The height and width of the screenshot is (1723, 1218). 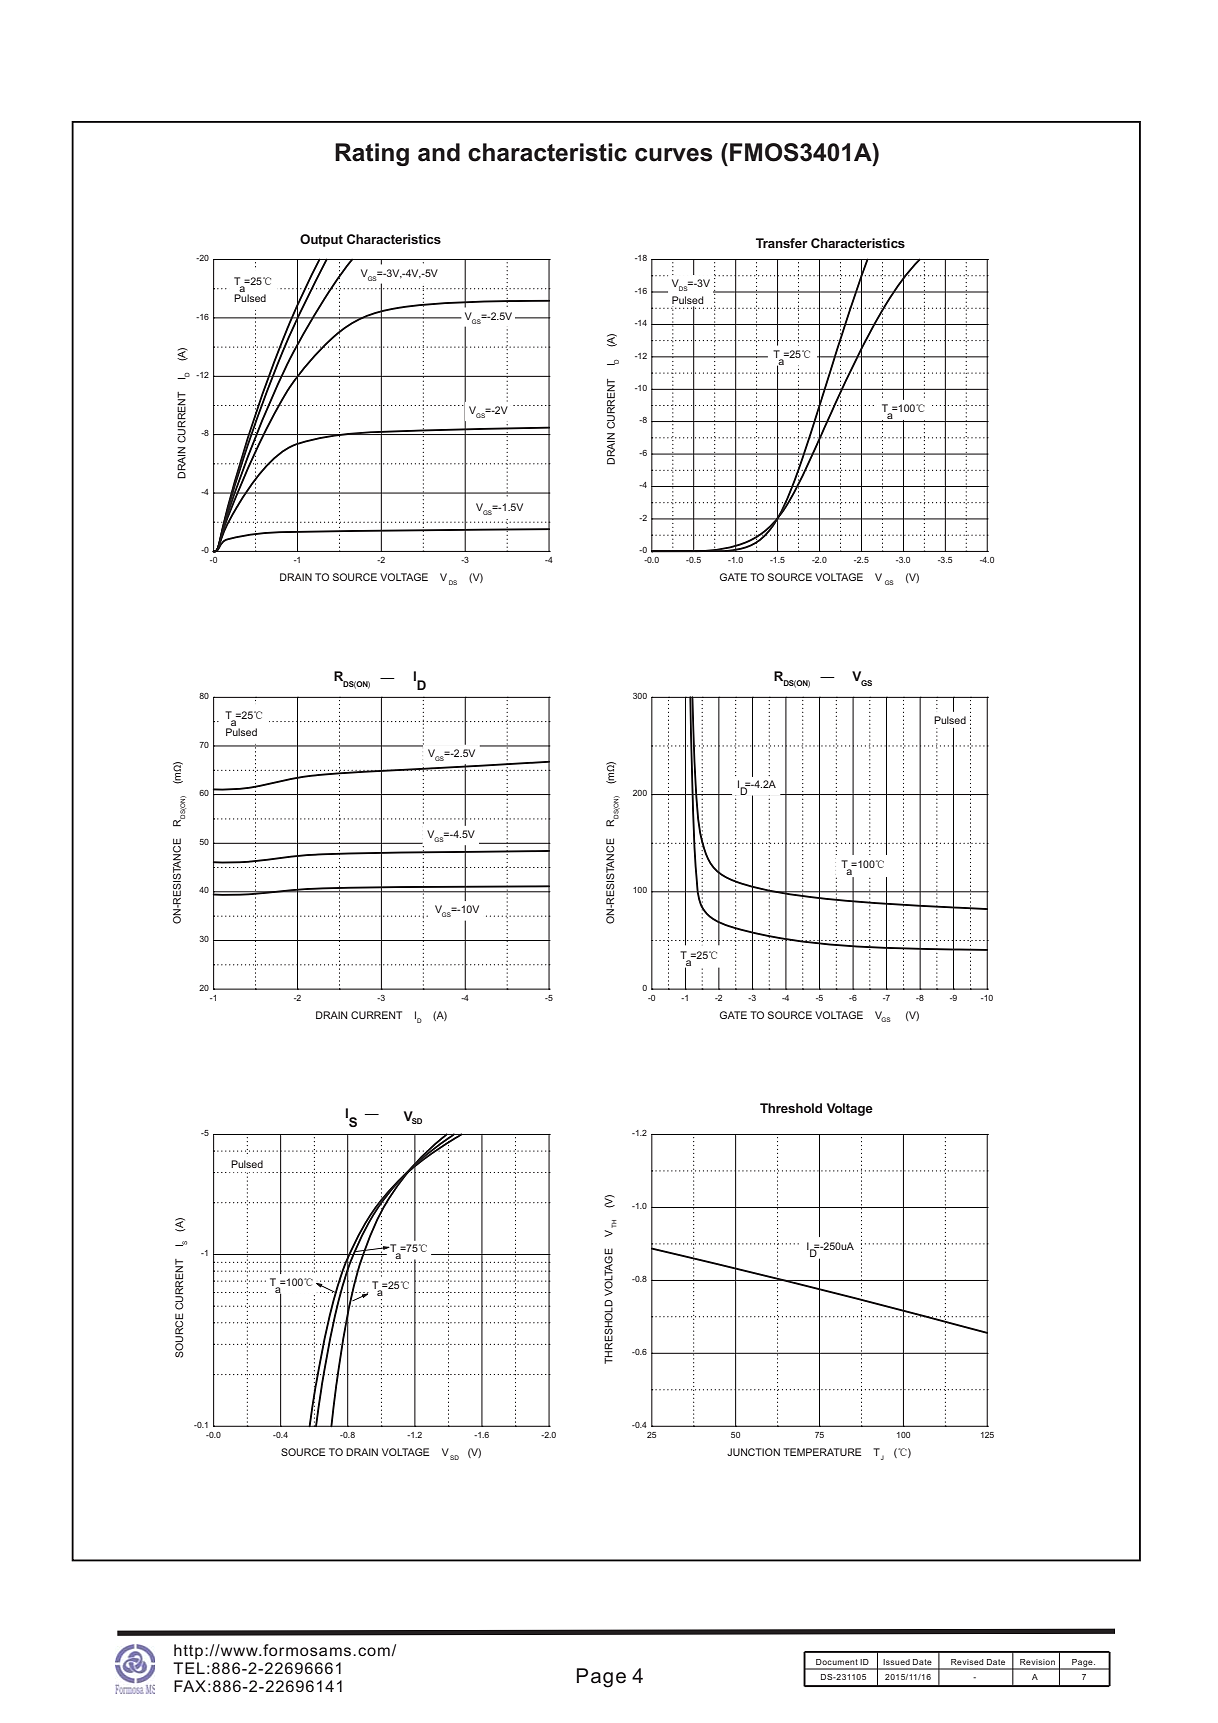 What do you see at coordinates (673, 155) in the screenshot?
I see `curves` at bounding box center [673, 155].
